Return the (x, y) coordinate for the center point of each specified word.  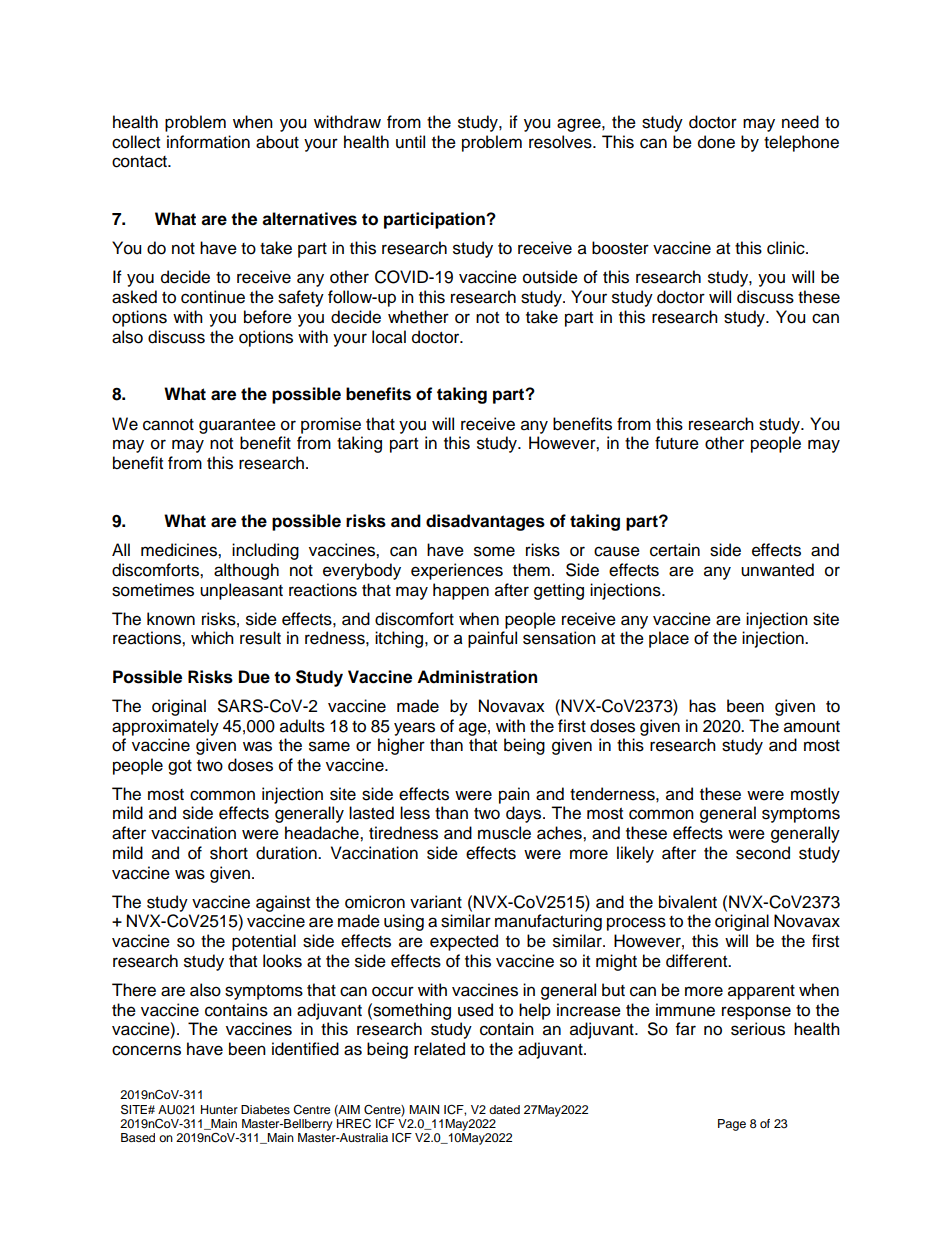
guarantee (237, 426)
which (212, 638)
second (763, 853)
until (410, 142)
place (669, 639)
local (389, 337)
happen (461, 591)
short (229, 853)
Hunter (219, 1109)
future (677, 443)
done (716, 142)
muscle (504, 833)
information (208, 142)
